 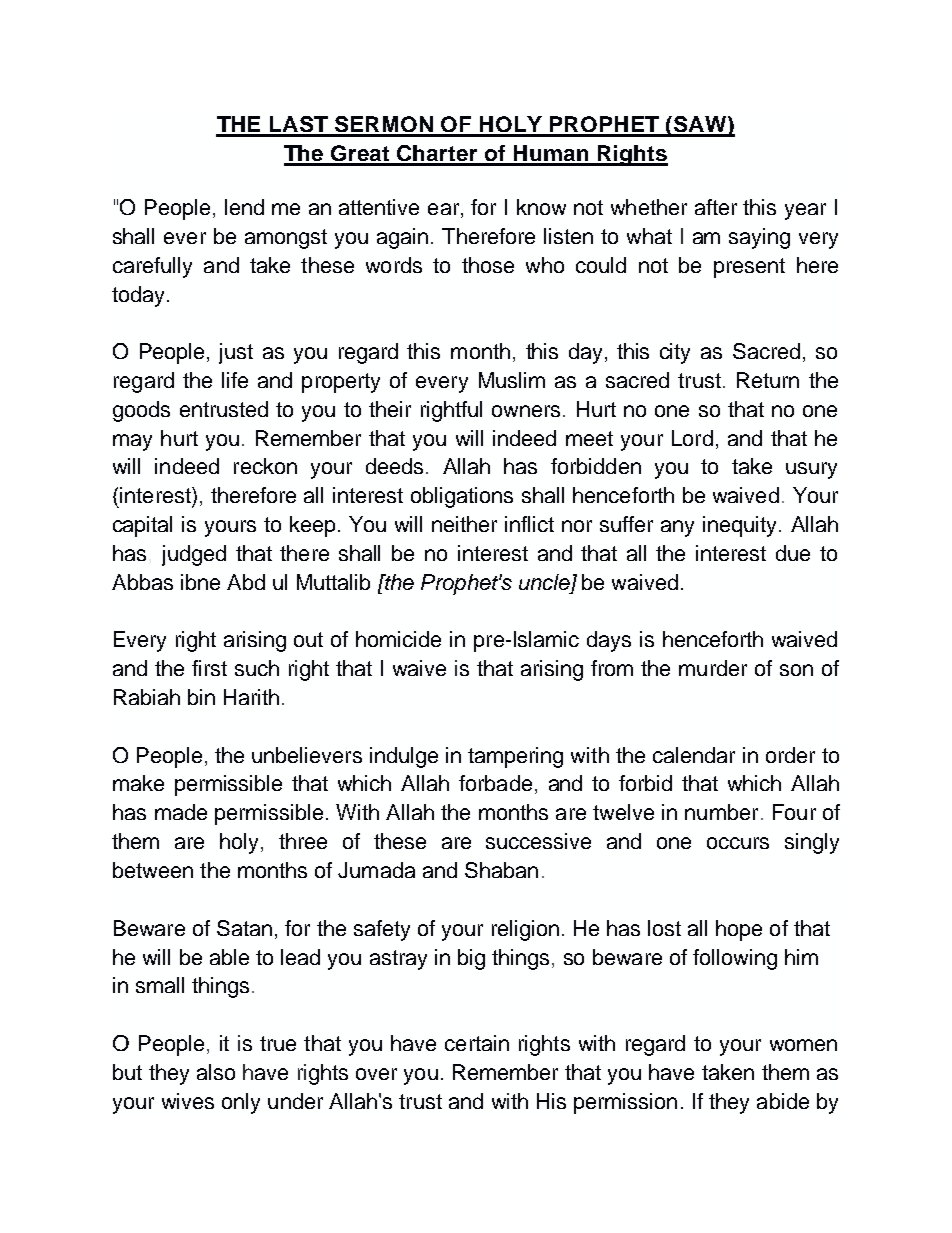 I want to click on Shaban, so click(x=501, y=870).
